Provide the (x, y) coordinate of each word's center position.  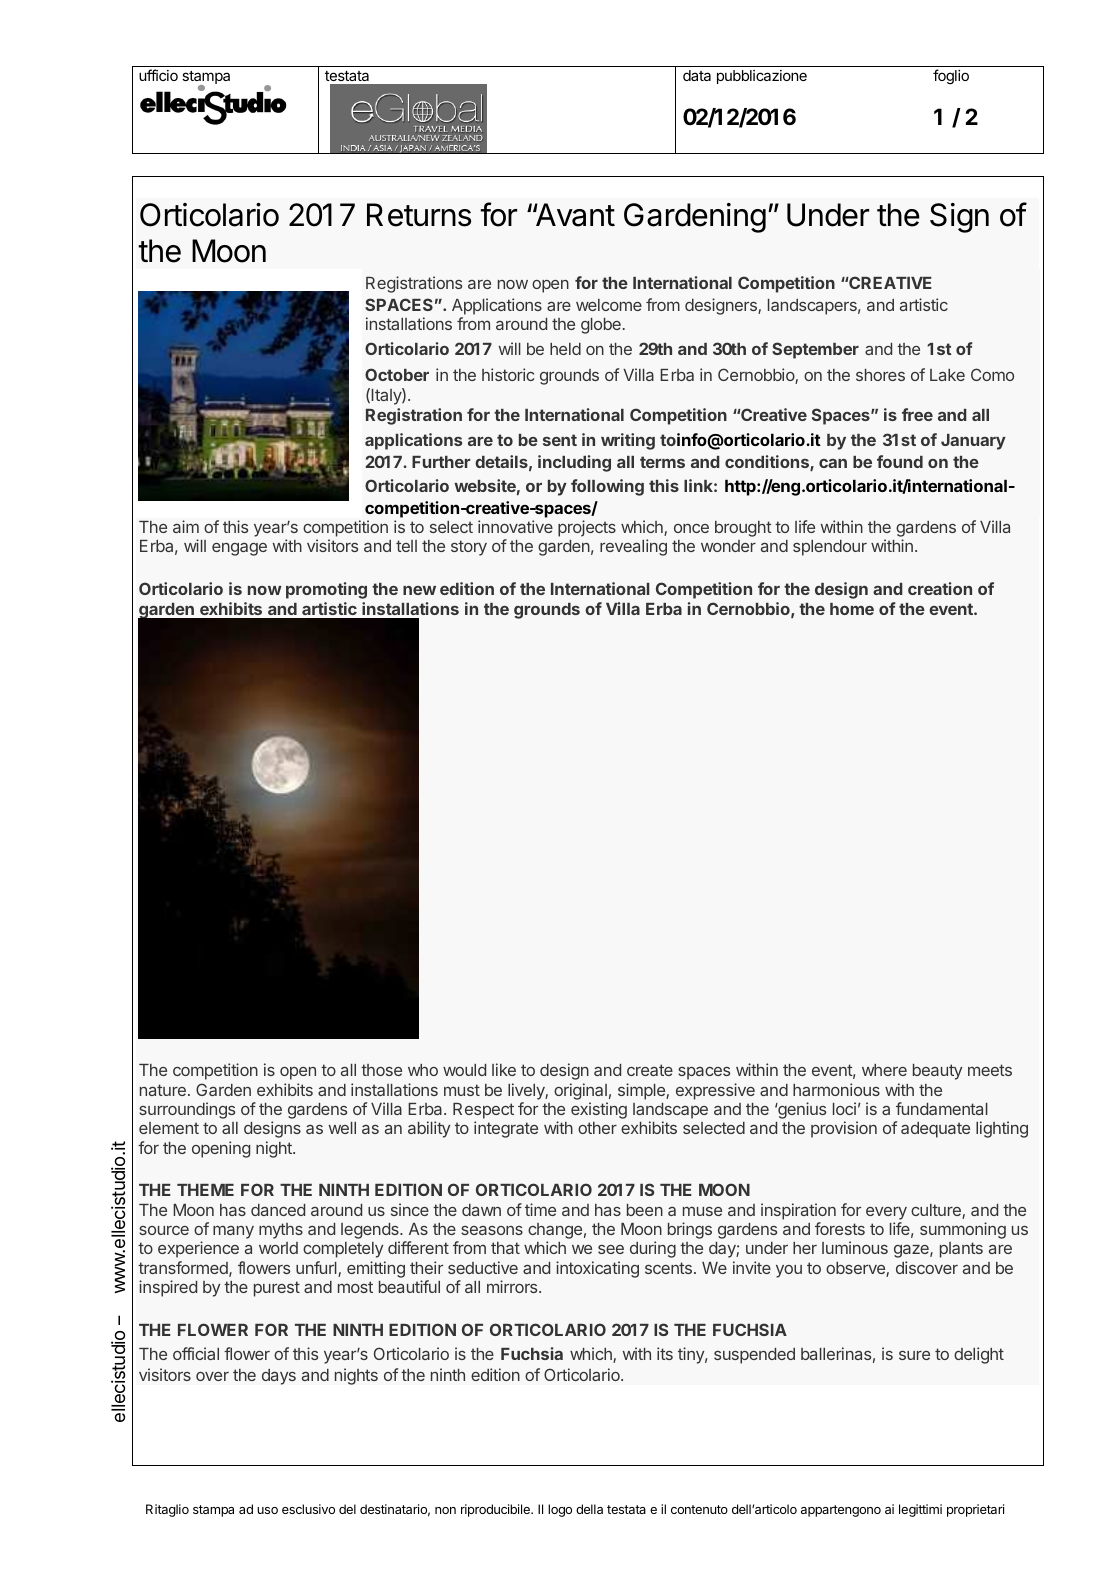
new (419, 590)
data (697, 75)
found (900, 461)
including (574, 463)
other (597, 1128)
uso (267, 1510)
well (342, 1128)
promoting (326, 590)
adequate (935, 1130)
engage (239, 549)
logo (560, 1510)
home (852, 609)
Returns (419, 215)
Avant (574, 215)
